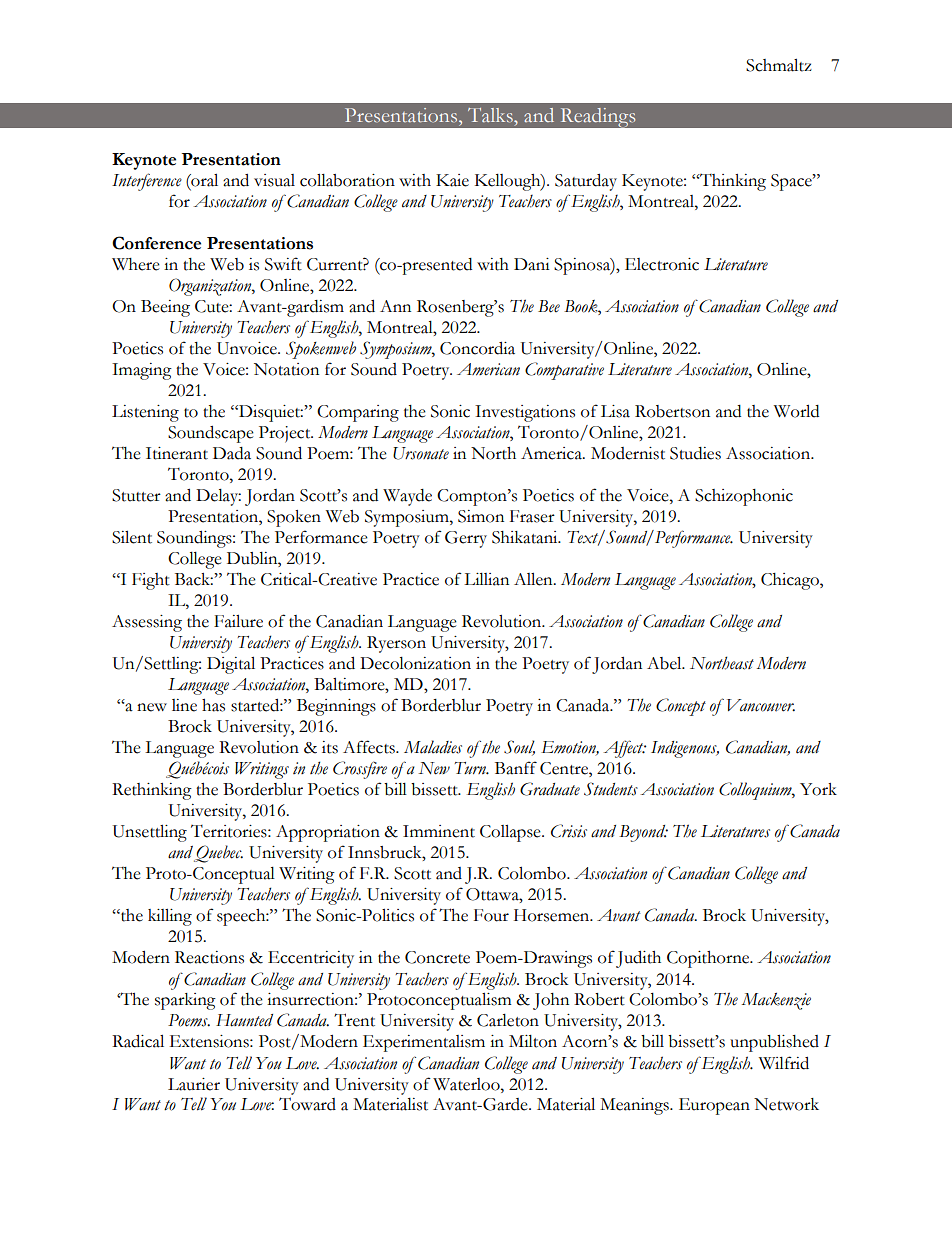 The height and width of the screenshot is (1233, 952). Describe the element at coordinates (238, 621) in the screenshot. I see `Failure` at that location.
